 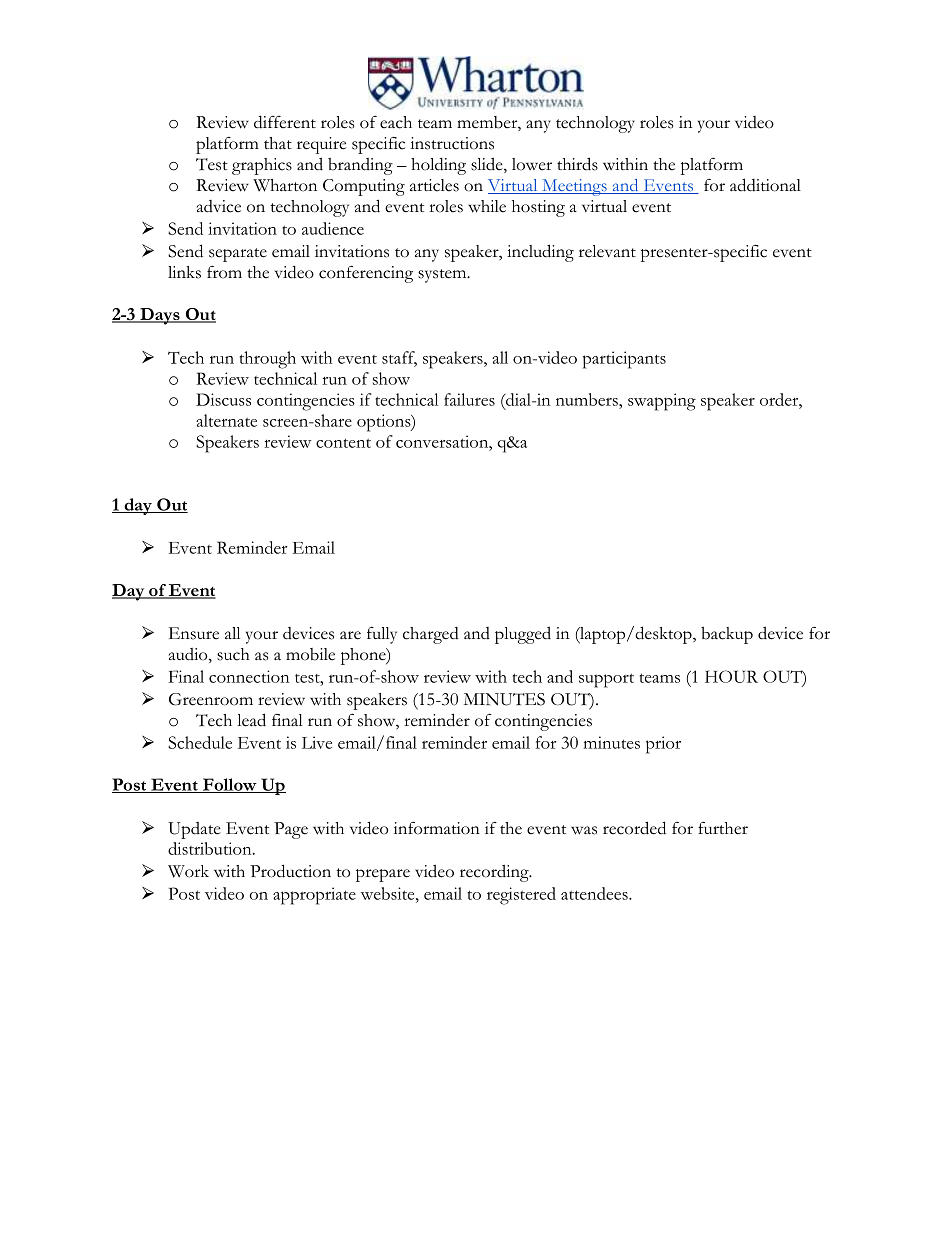 What do you see at coordinates (343, 443) in the screenshot?
I see `content` at bounding box center [343, 443].
